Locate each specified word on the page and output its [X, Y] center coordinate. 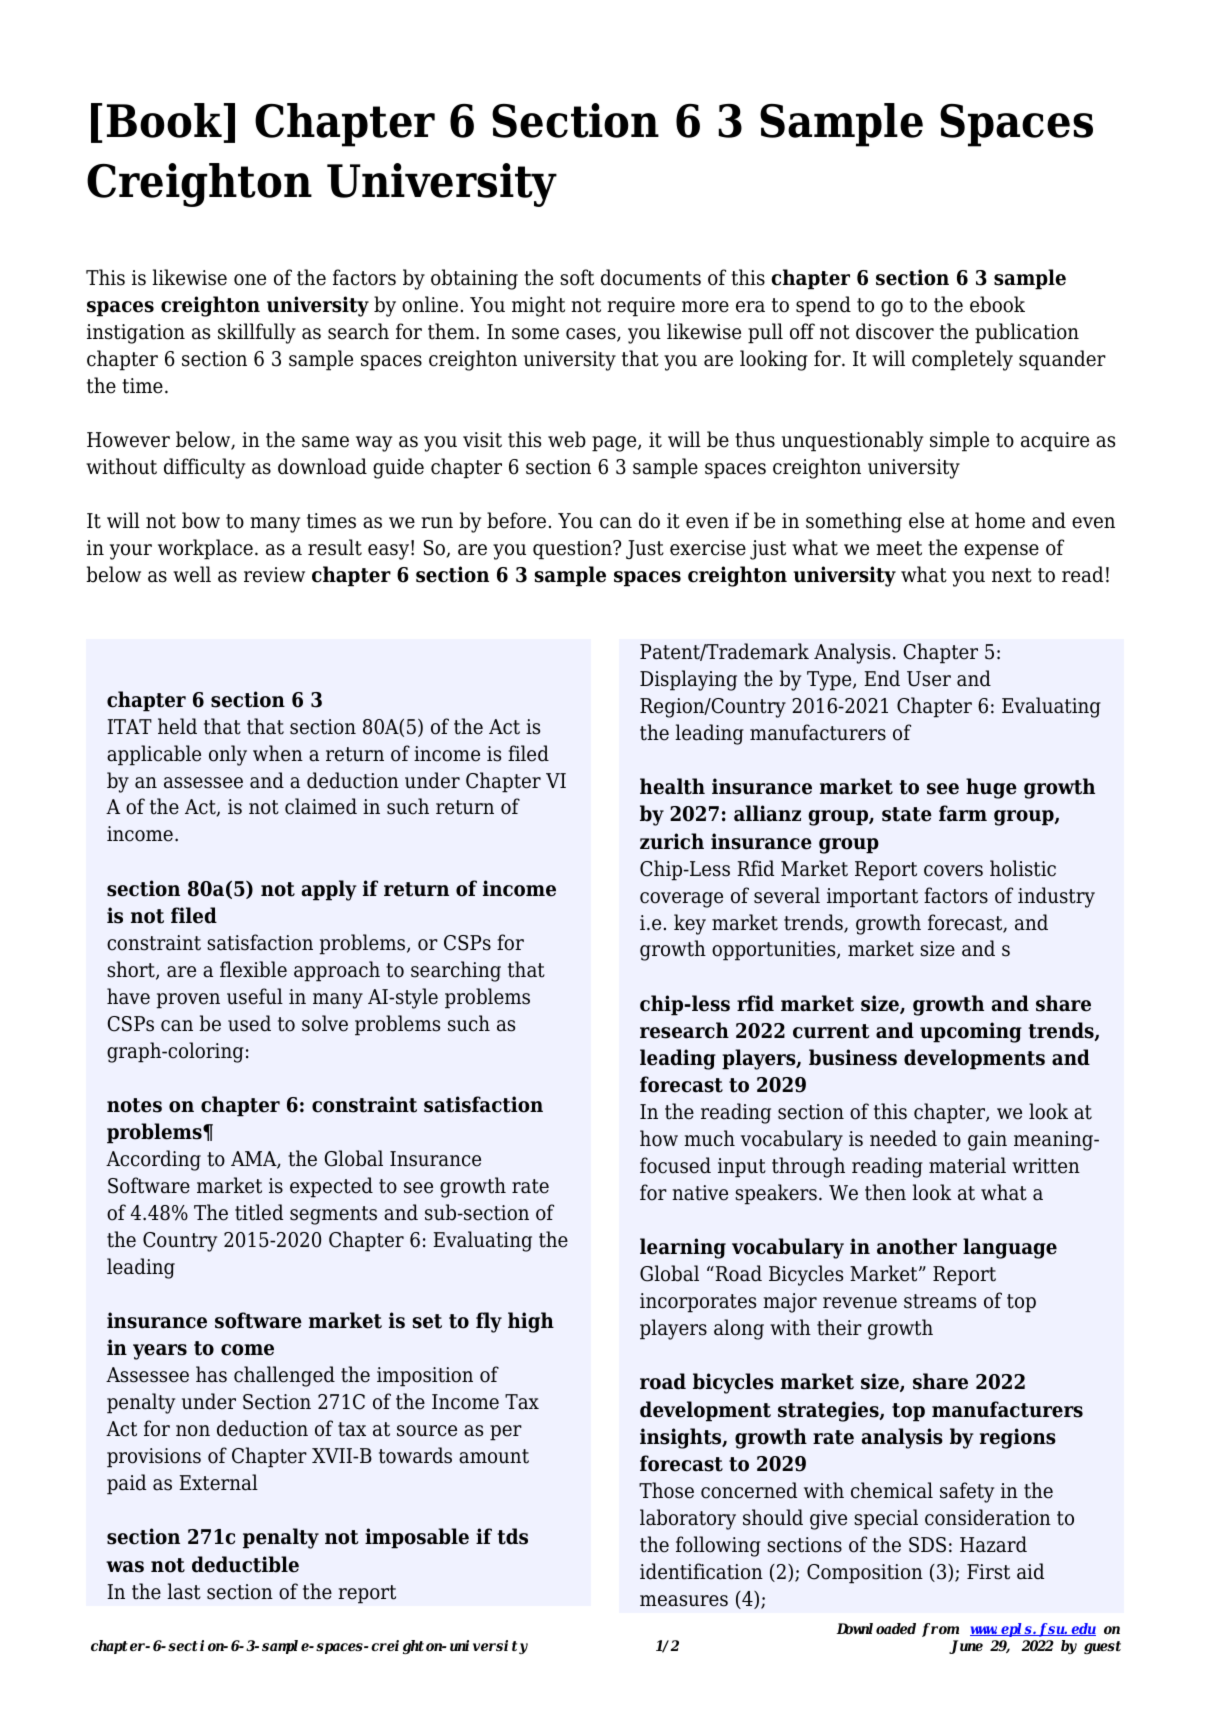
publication [1027, 333]
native [700, 1193]
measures [684, 1601]
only [228, 755]
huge [991, 788]
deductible [245, 1564]
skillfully [257, 333]
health [672, 786]
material [967, 1165]
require [641, 307]
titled [259, 1212]
